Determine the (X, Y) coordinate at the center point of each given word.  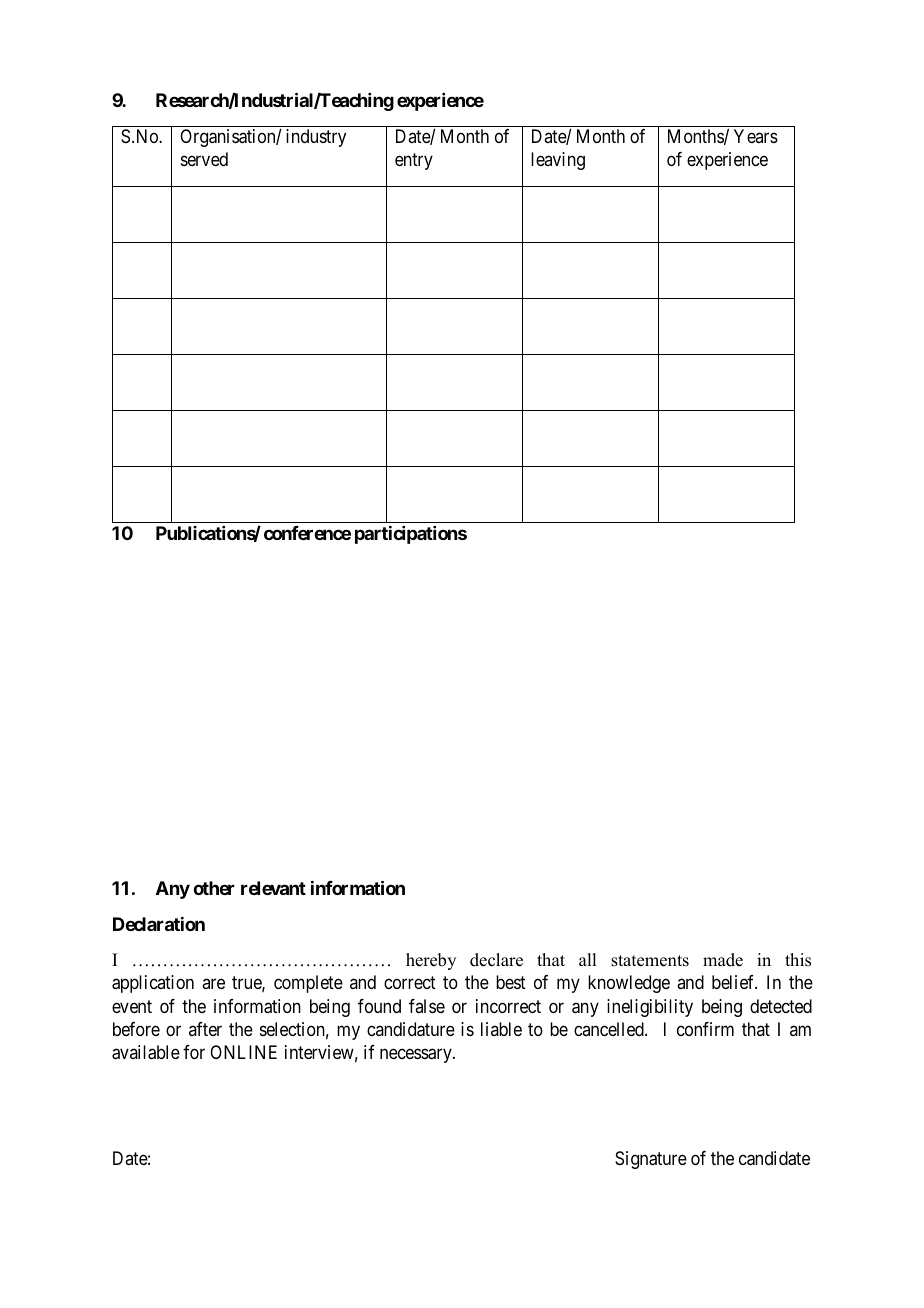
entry (414, 162)
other (214, 888)
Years (756, 136)
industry (316, 138)
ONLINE (243, 1052)
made (723, 960)
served (204, 159)
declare (496, 960)
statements (650, 961)
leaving (558, 161)
